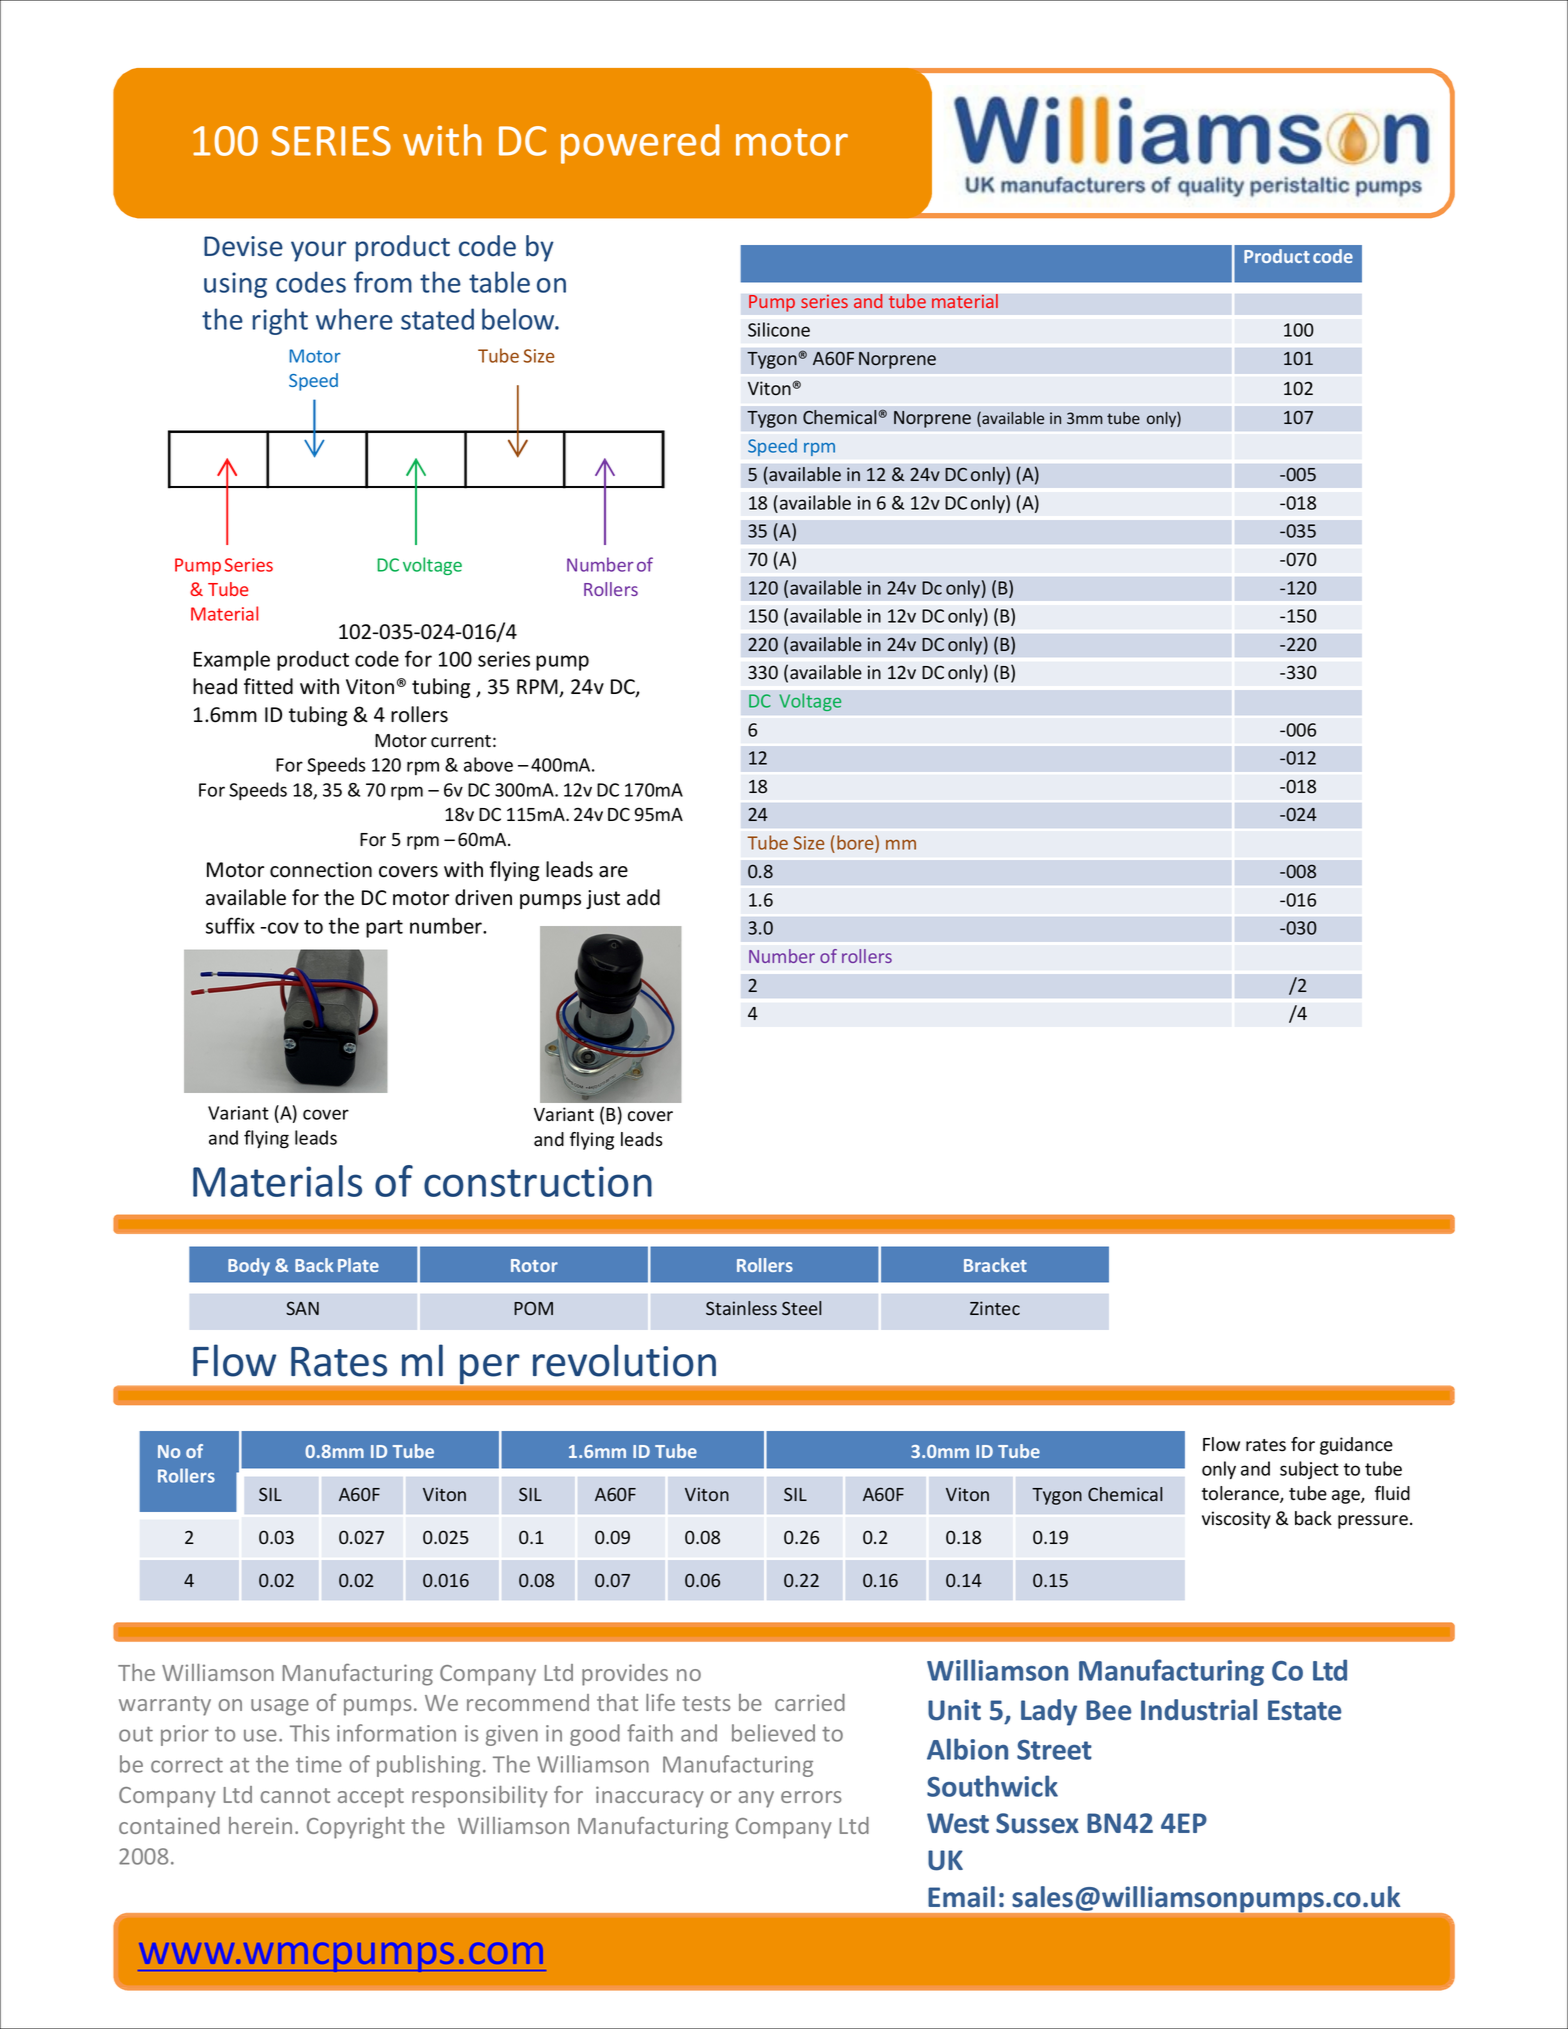  What do you see at coordinates (1356, 1446) in the screenshot?
I see `guidance` at bounding box center [1356, 1446].
